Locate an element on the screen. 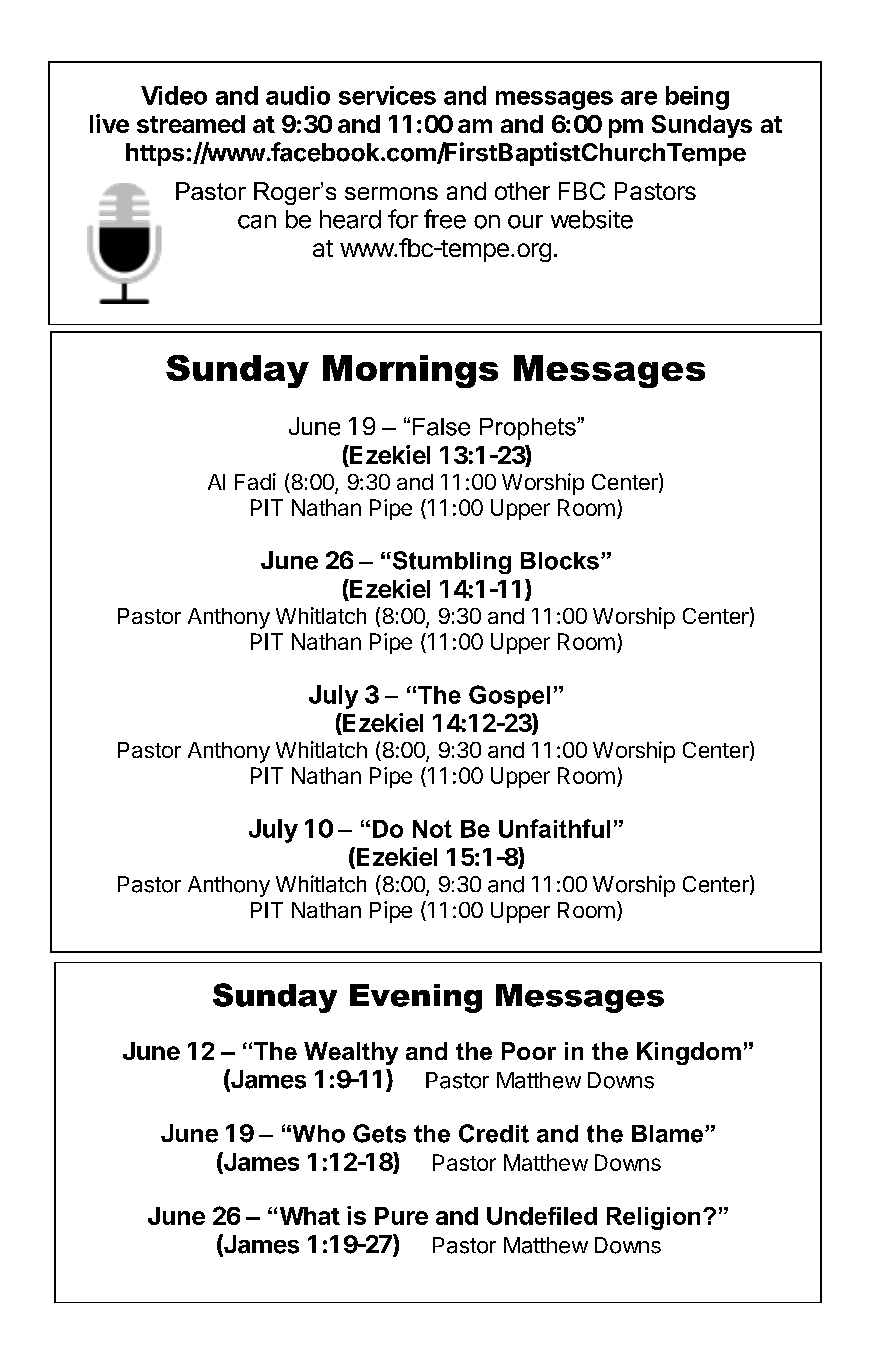  Blocks is located at coordinates (560, 561).
